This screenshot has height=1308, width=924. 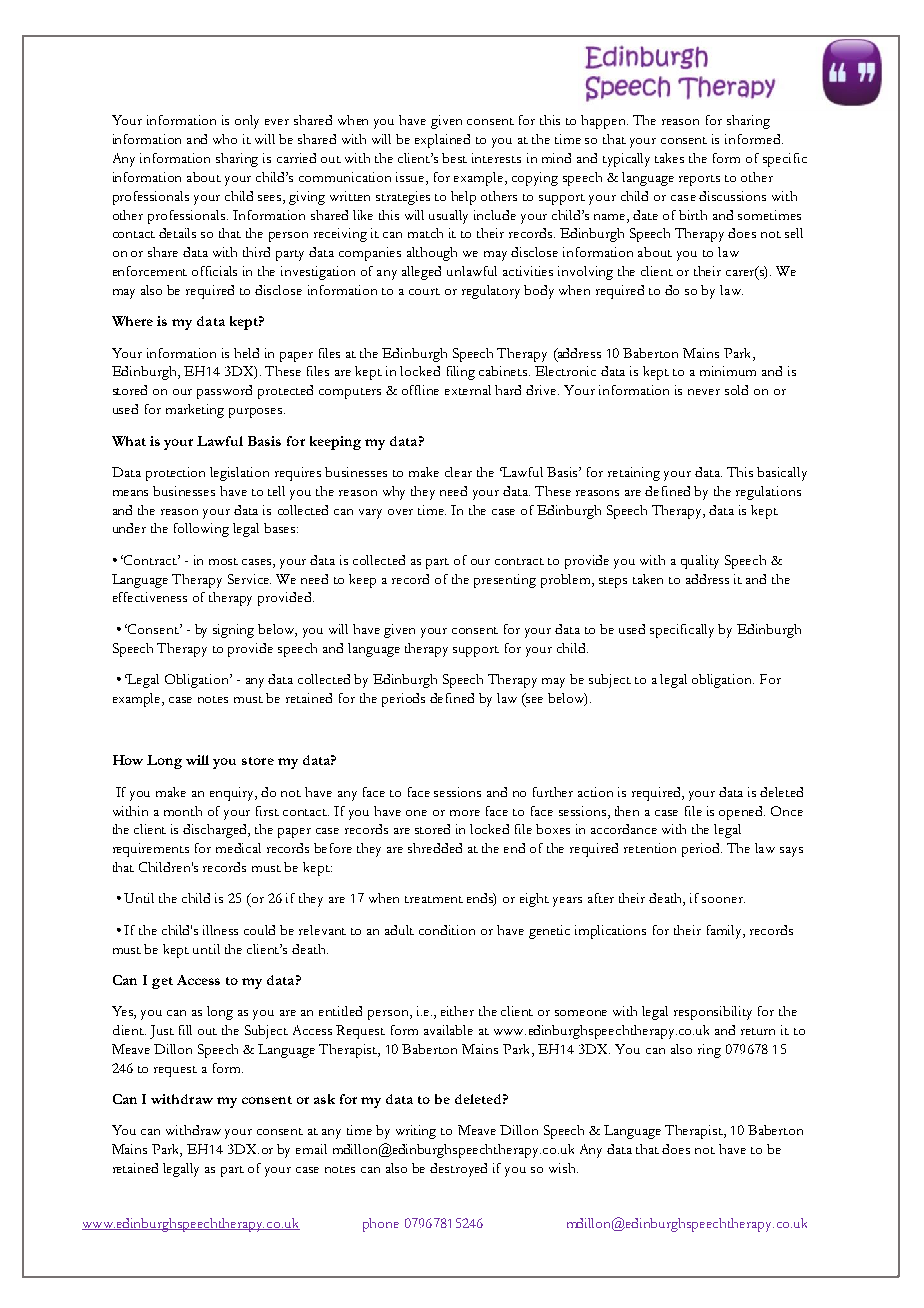 What do you see at coordinates (505, 581) in the screenshot?
I see `presenting` at bounding box center [505, 581].
